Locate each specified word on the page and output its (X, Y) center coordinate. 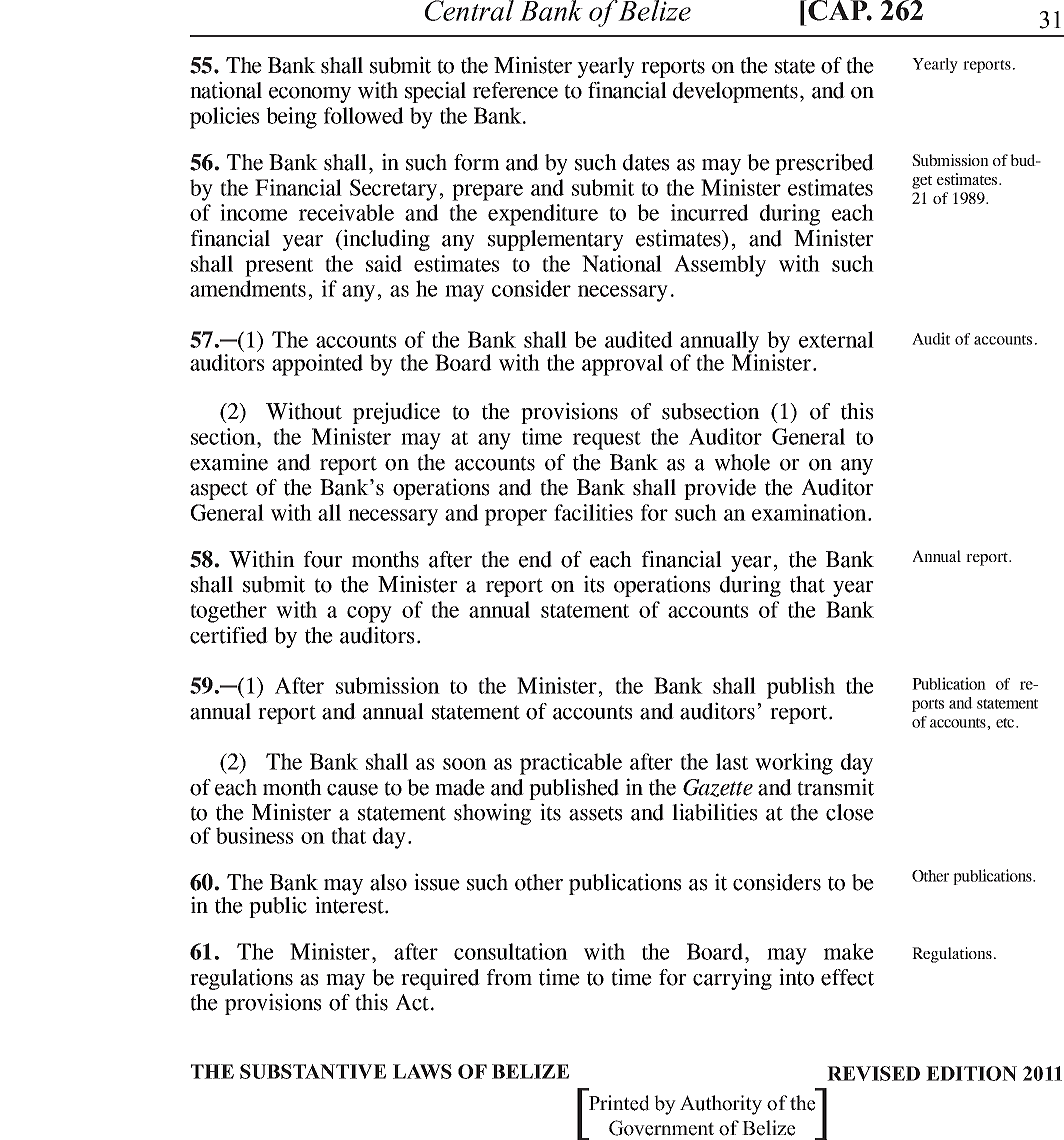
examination (810, 512)
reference (515, 90)
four (323, 559)
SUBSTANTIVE (313, 1071)
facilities (593, 512)
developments (735, 92)
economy (310, 95)
